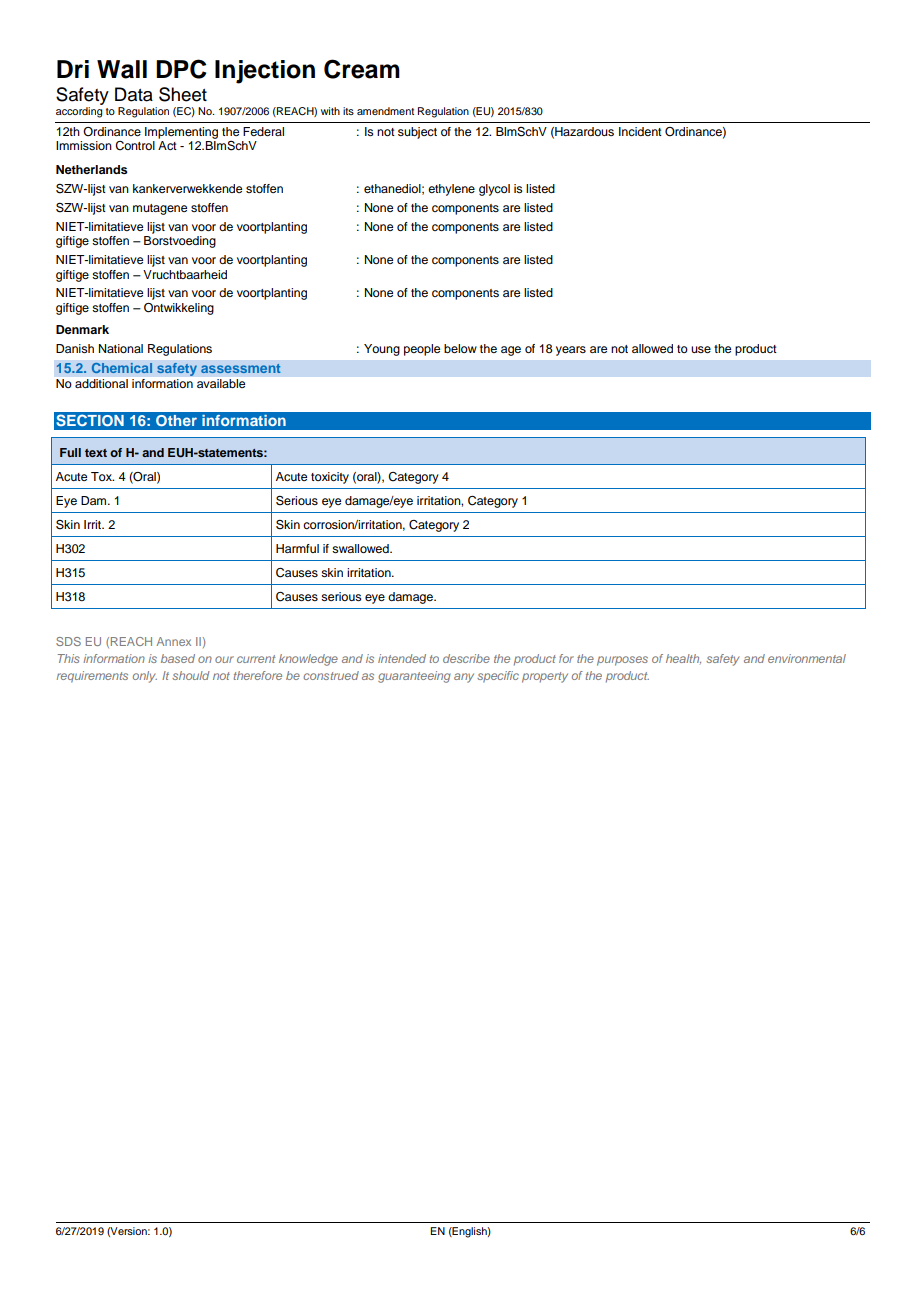 Image resolution: width=924 pixels, height=1308 pixels. I want to click on Incident, so click(640, 131).
